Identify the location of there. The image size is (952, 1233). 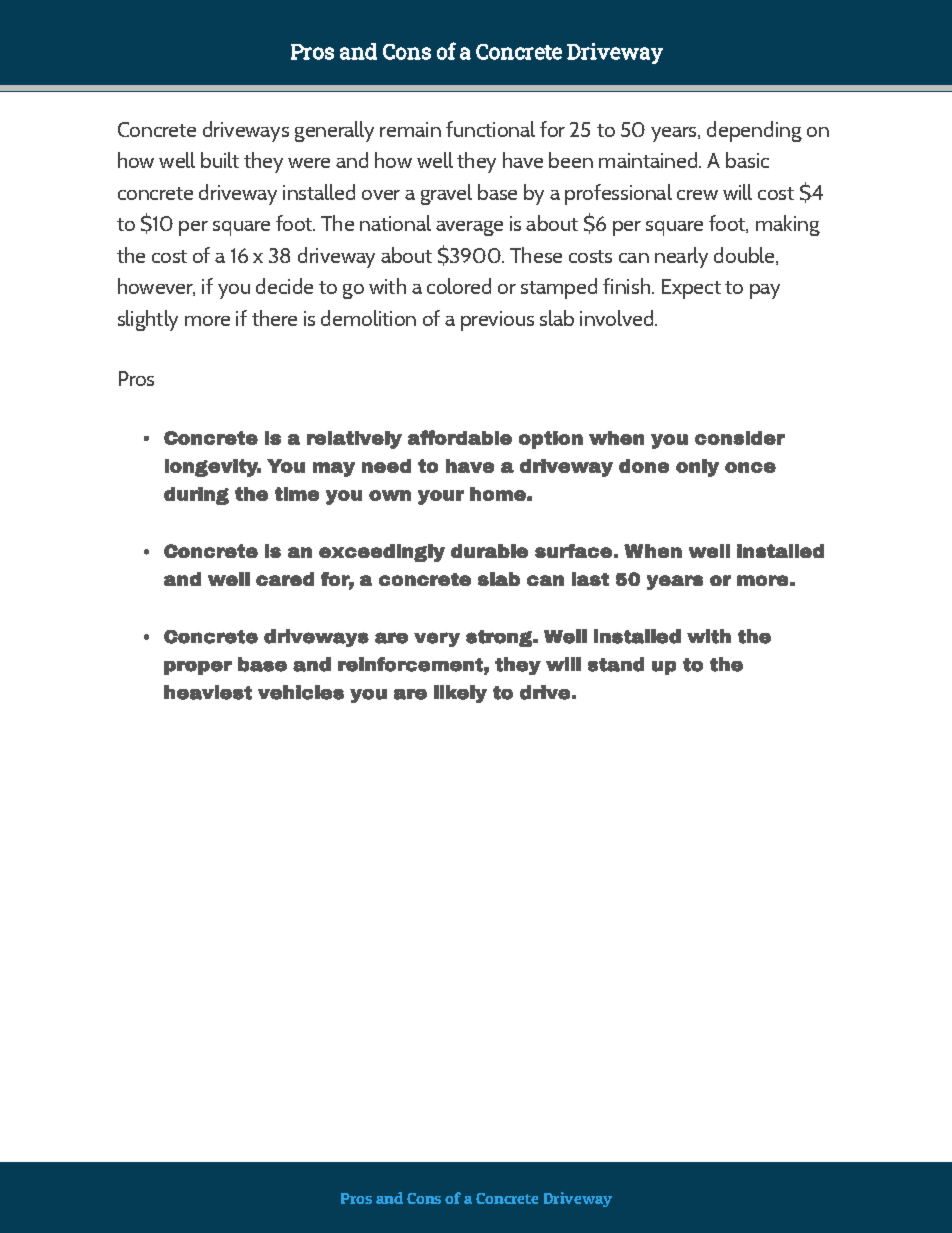
(274, 318).
